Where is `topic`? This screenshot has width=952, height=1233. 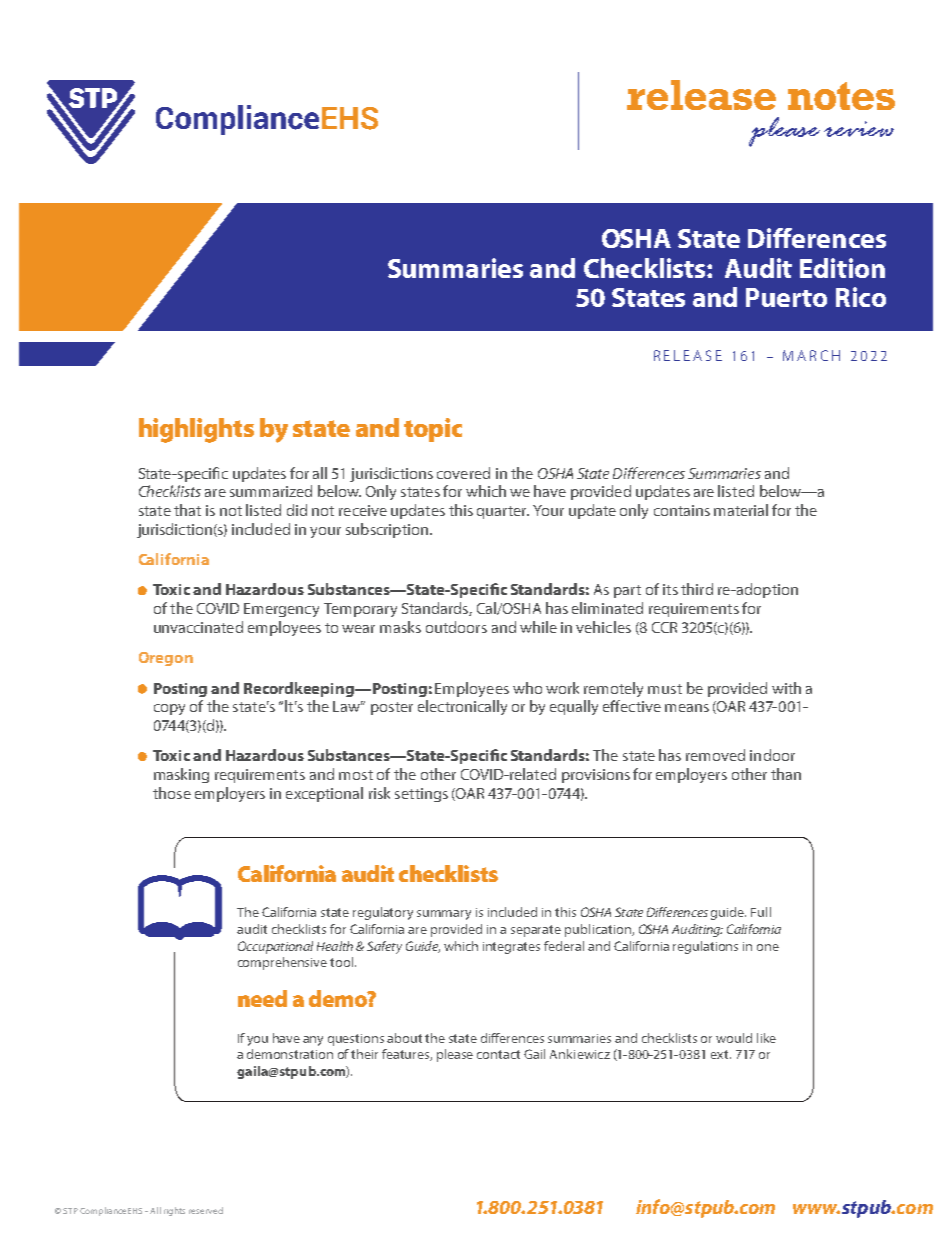
topic is located at coordinates (433, 430).
